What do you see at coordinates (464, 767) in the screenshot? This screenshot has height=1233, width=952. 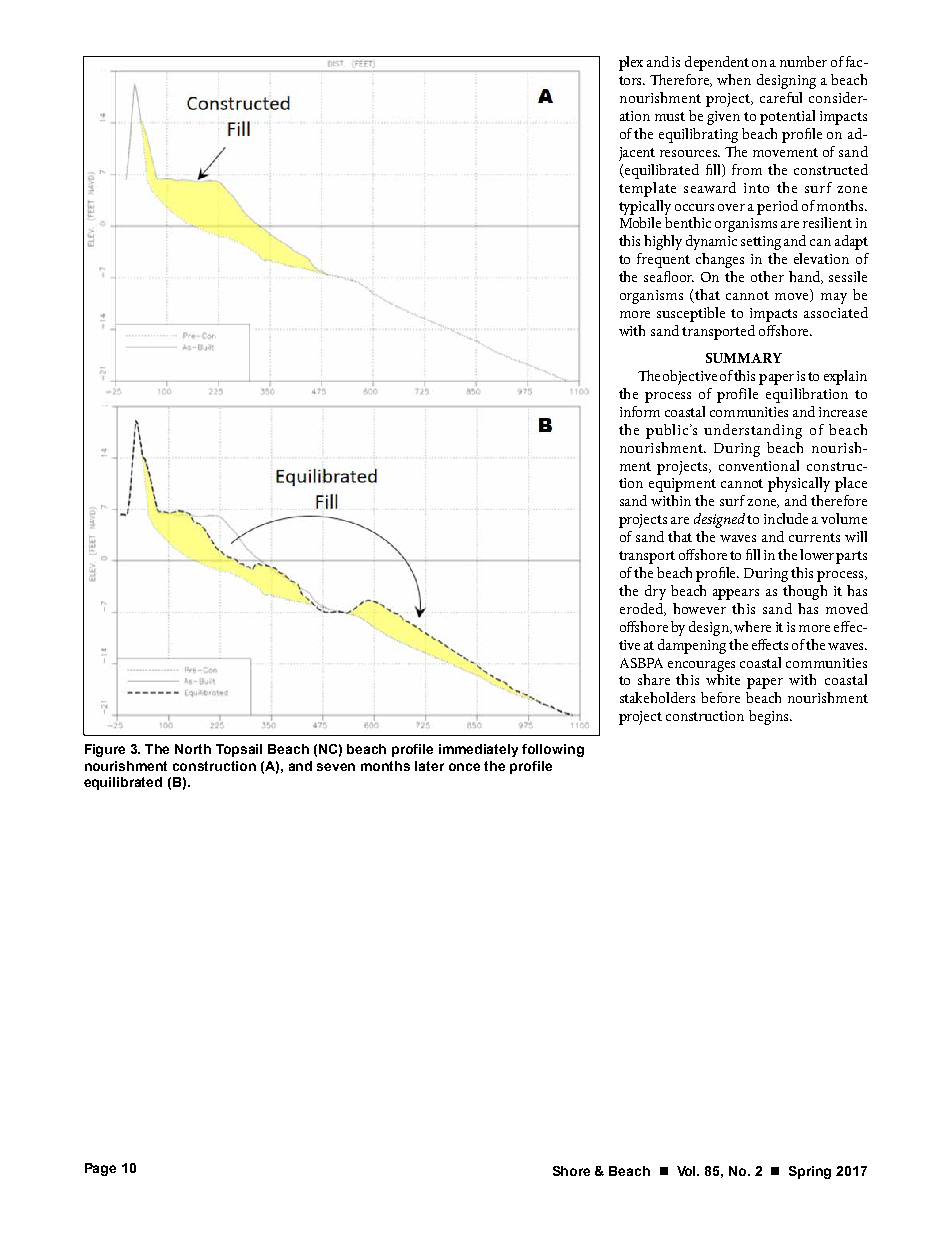 I see `once` at bounding box center [464, 767].
